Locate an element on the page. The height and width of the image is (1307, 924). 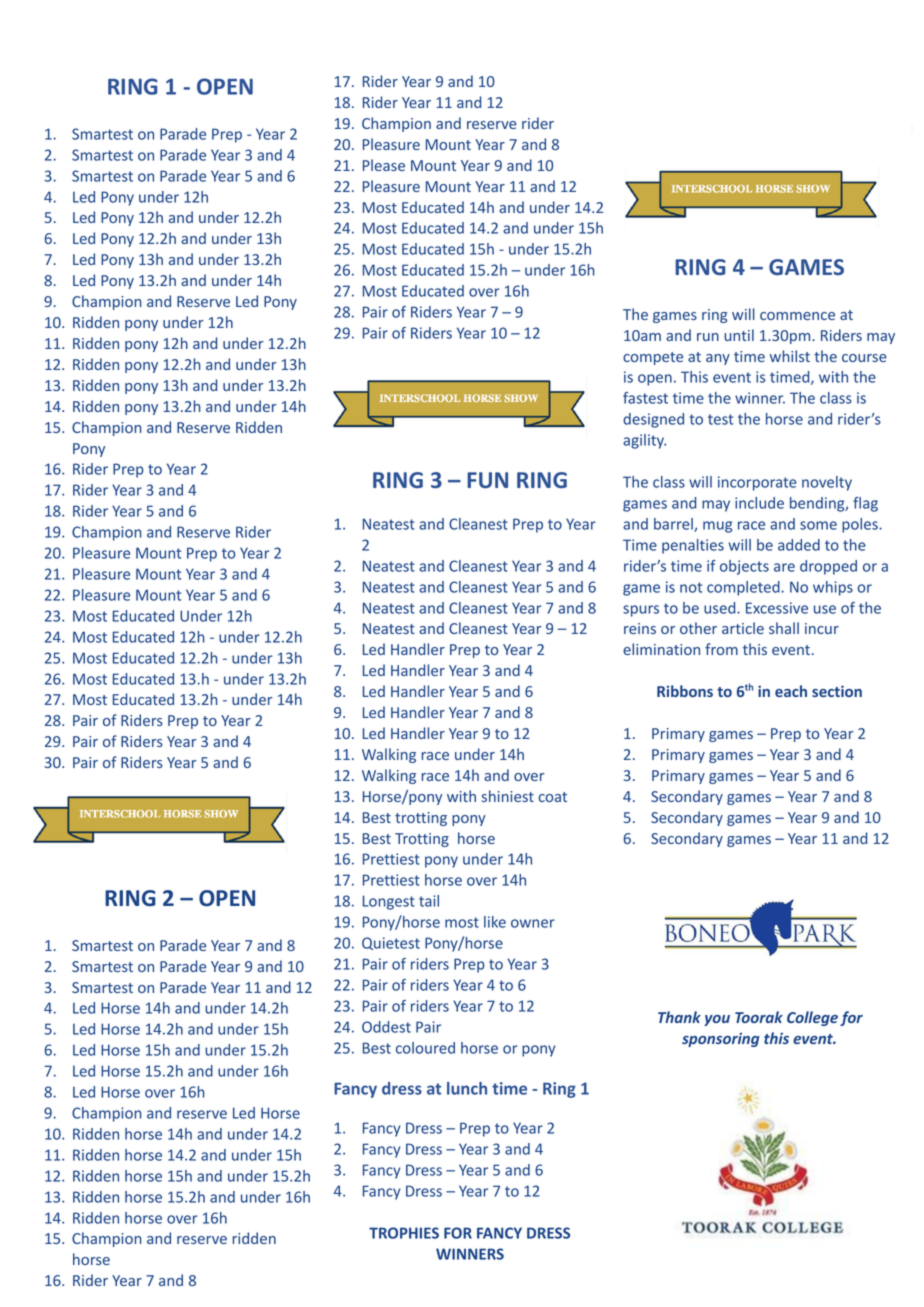
tail is located at coordinates (429, 901).
